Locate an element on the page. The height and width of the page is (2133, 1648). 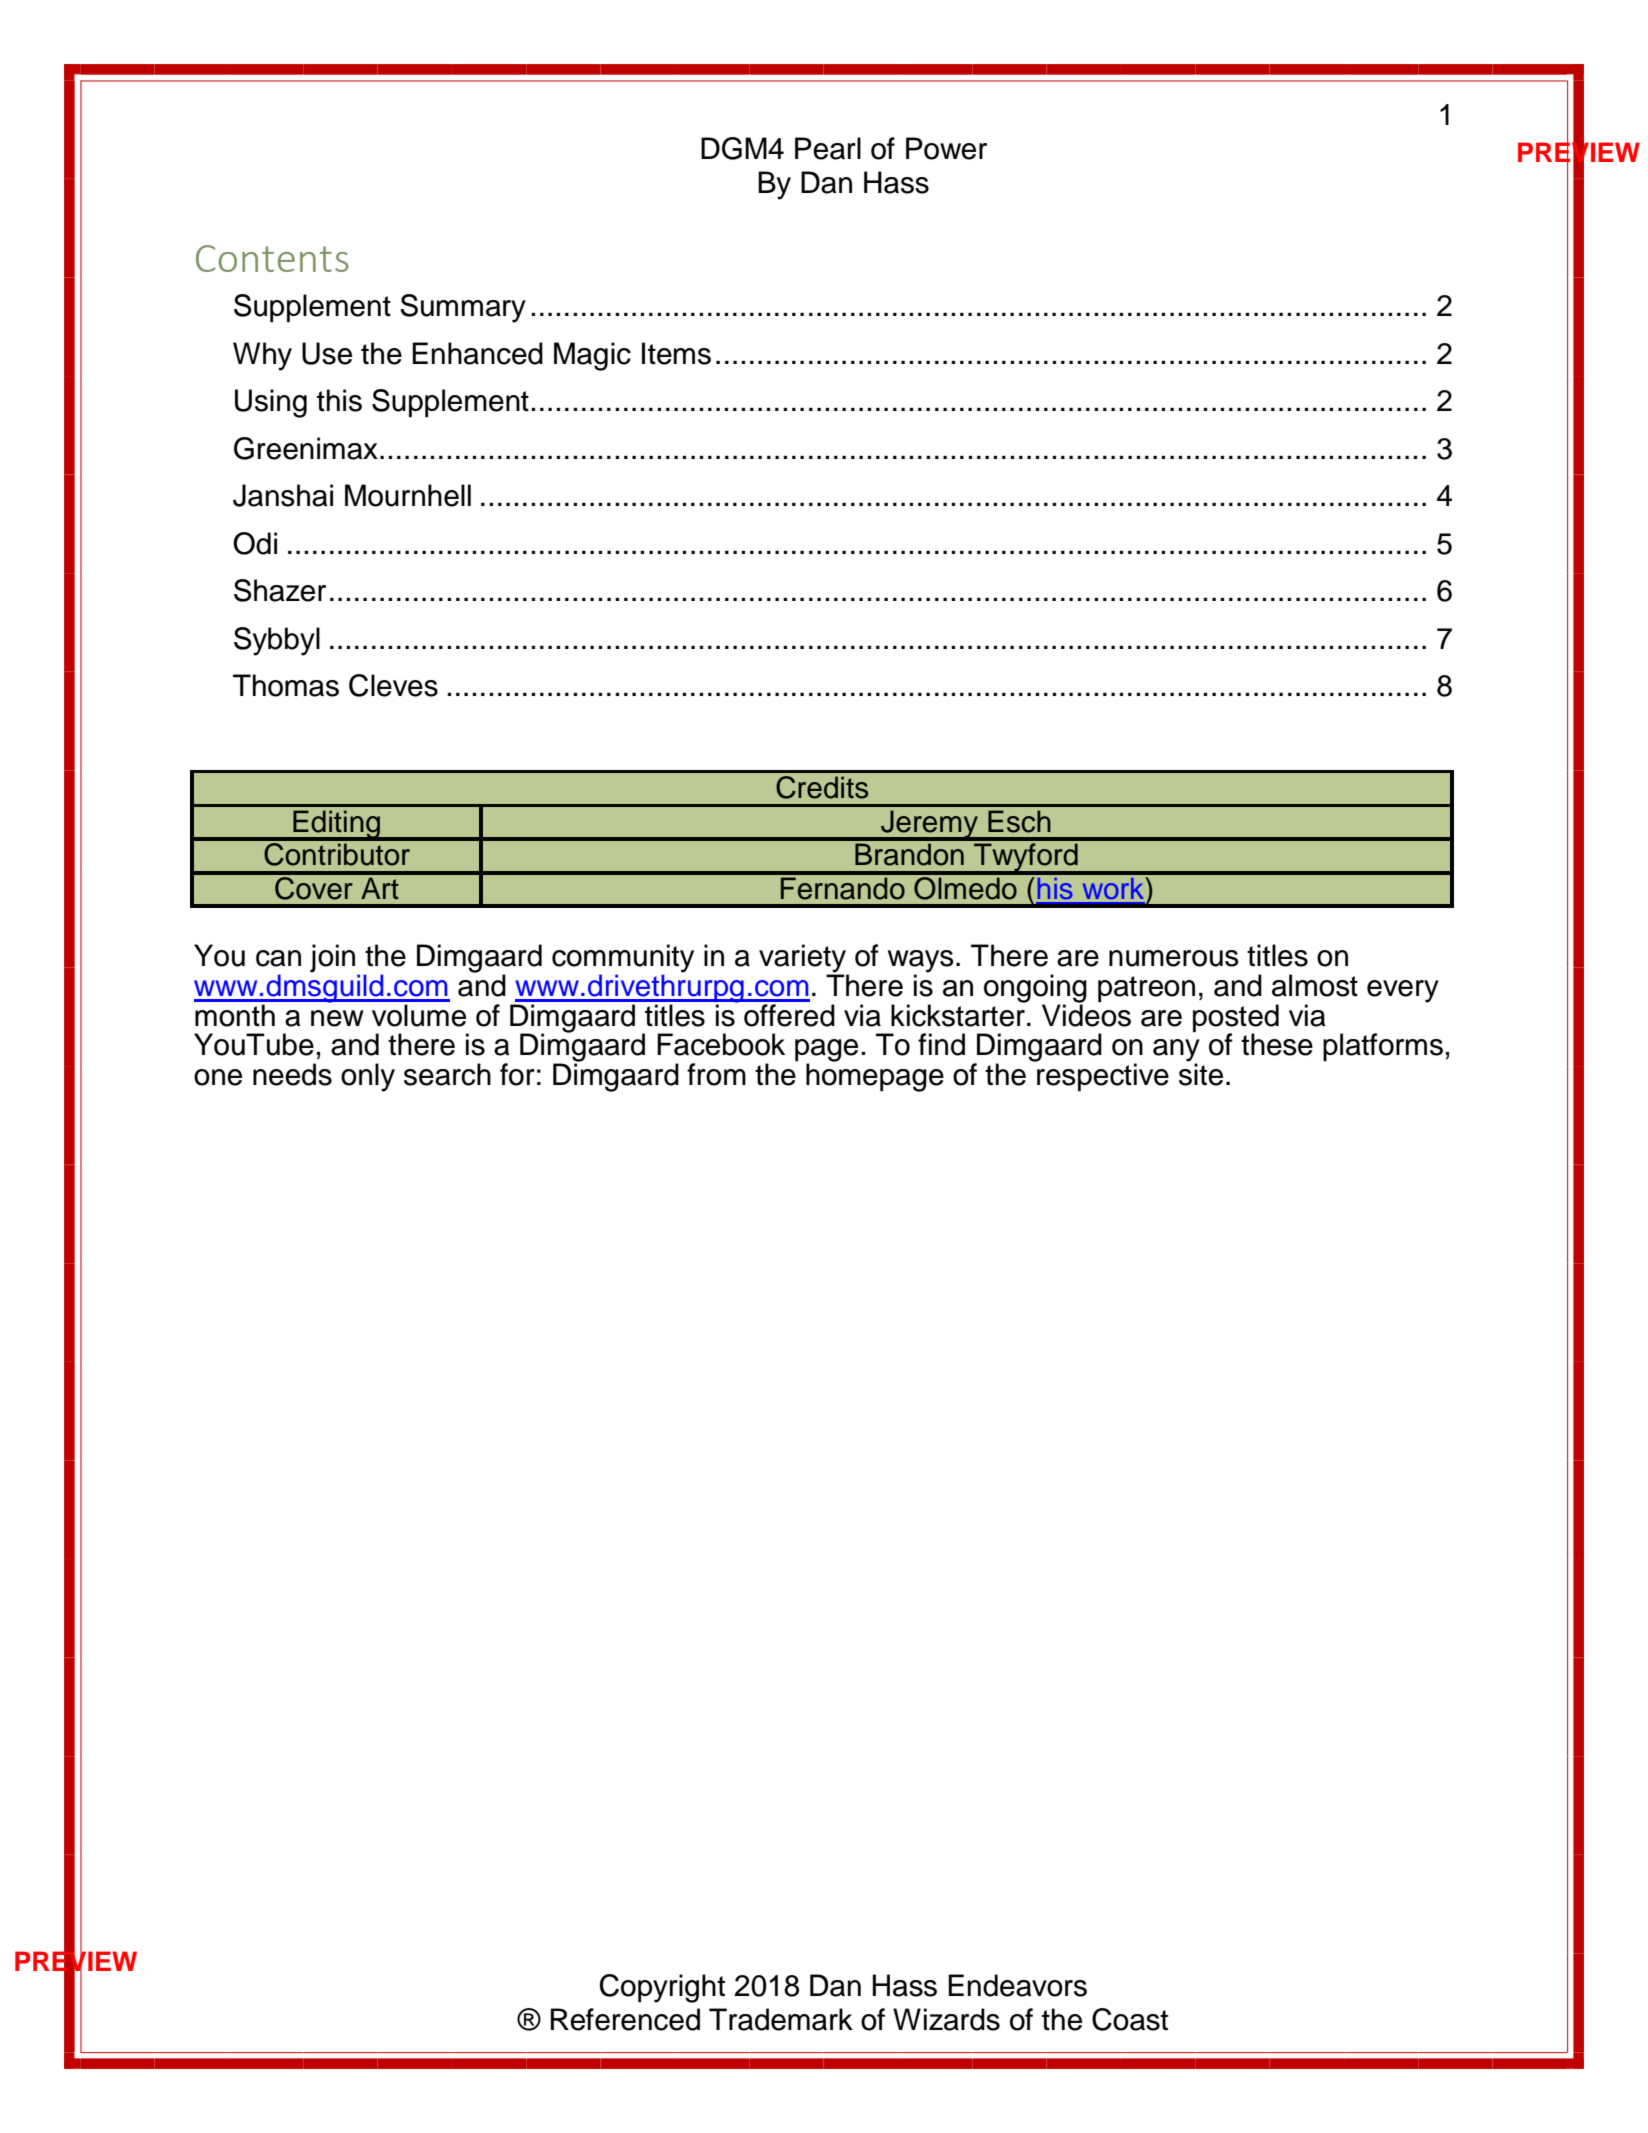
variety is located at coordinates (804, 959).
